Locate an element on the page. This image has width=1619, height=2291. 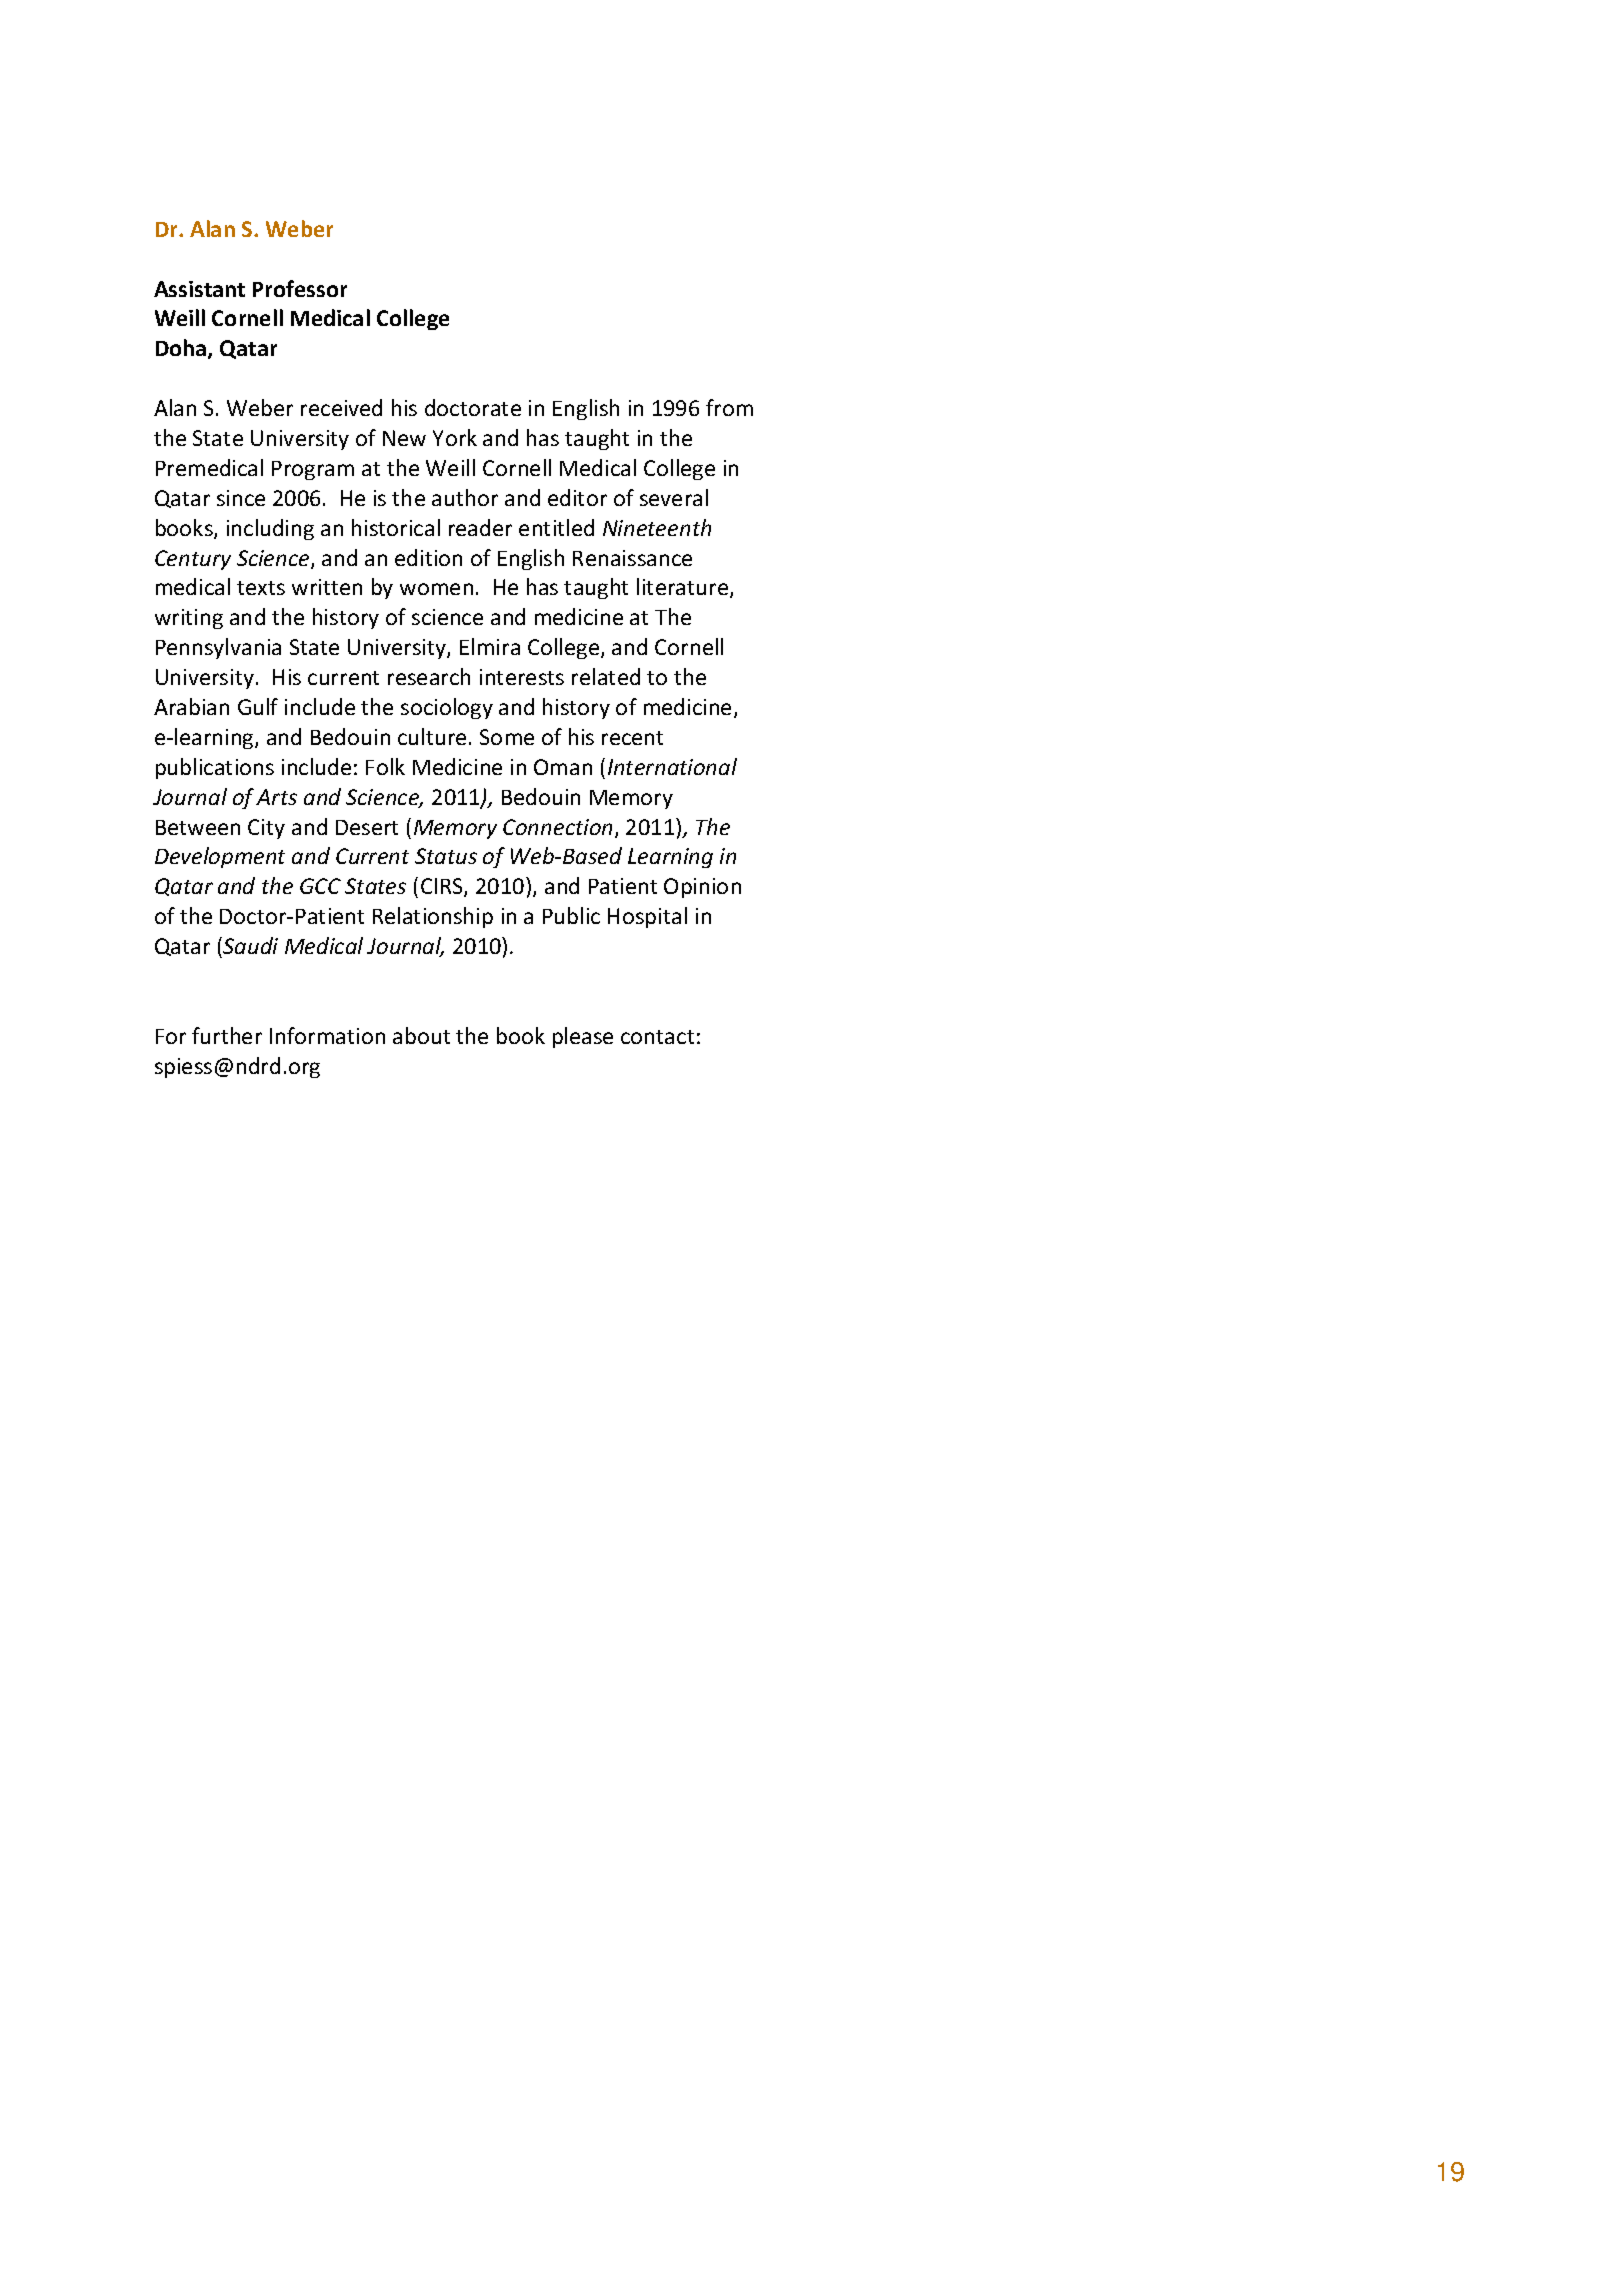
from is located at coordinates (729, 407).
